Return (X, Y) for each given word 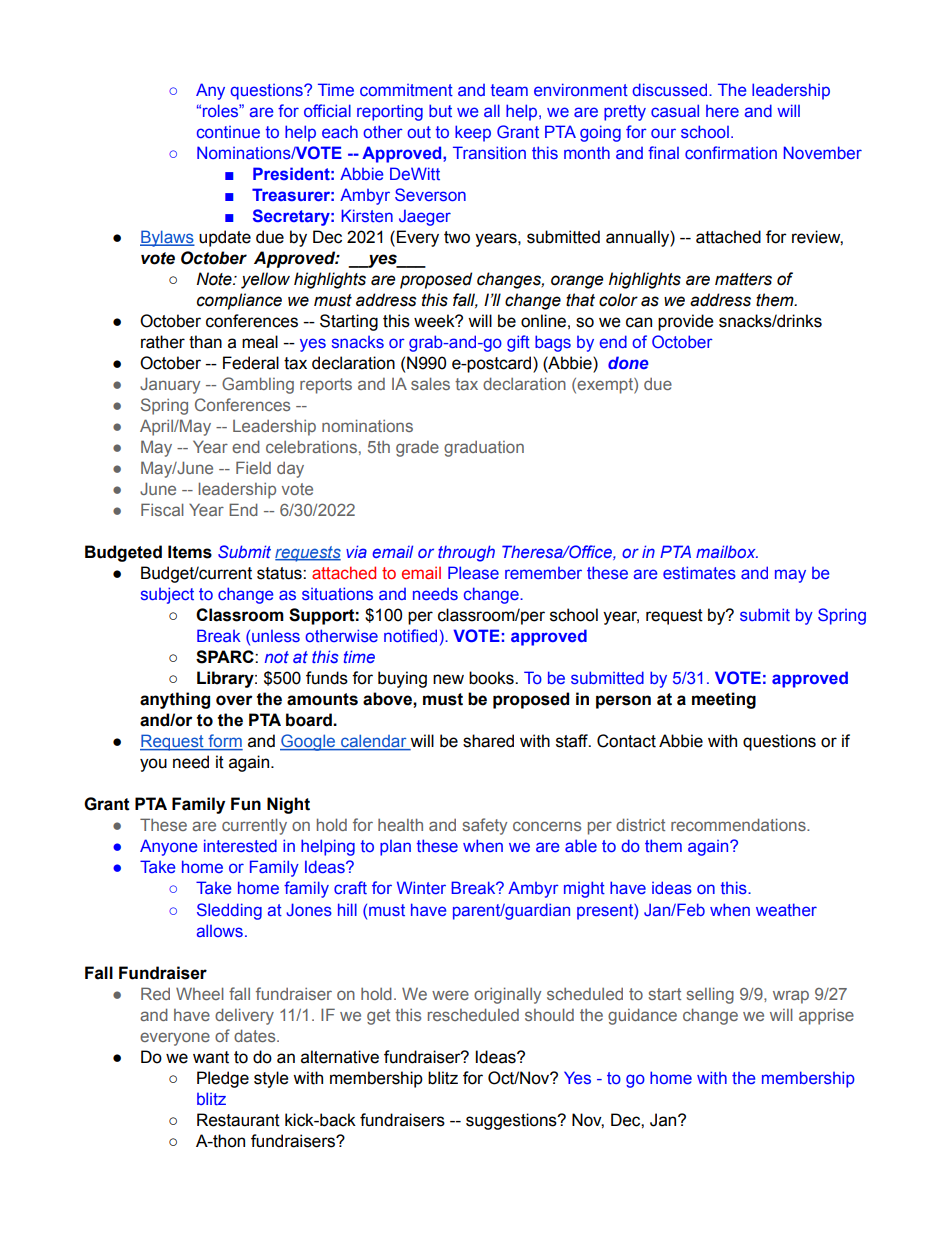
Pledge (223, 1079)
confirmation (731, 152)
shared (488, 741)
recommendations (739, 824)
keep (473, 133)
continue (228, 132)
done (628, 362)
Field (253, 467)
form (224, 742)
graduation (484, 449)
